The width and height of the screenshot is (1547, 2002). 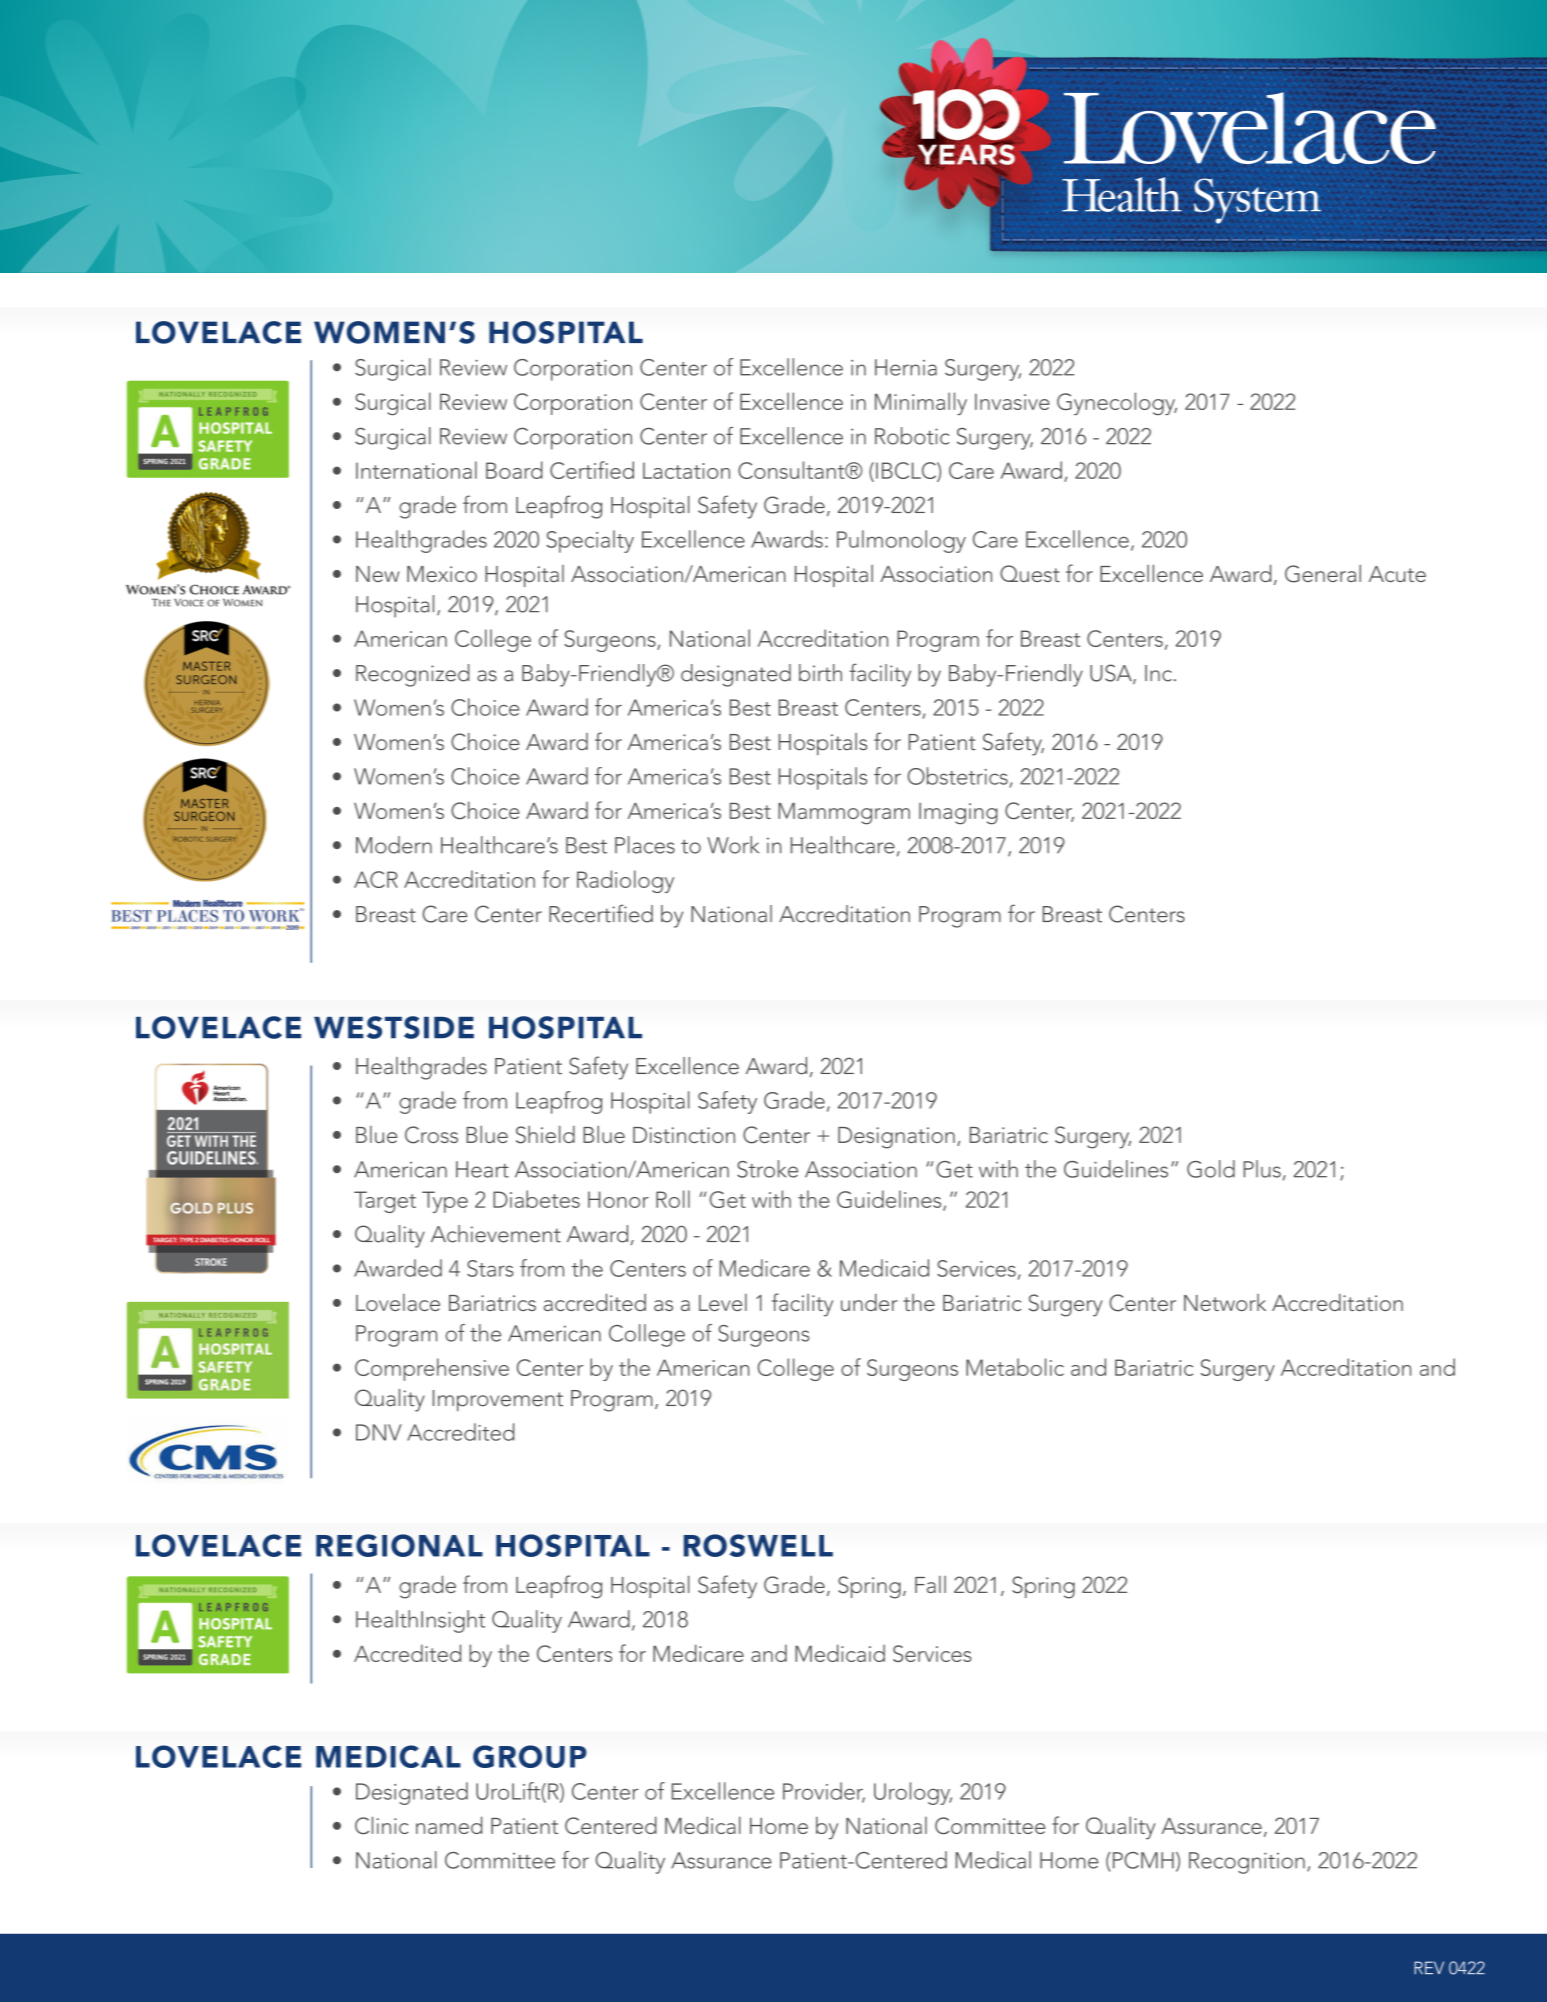 I want to click on Urology, so click(x=913, y=1793).
